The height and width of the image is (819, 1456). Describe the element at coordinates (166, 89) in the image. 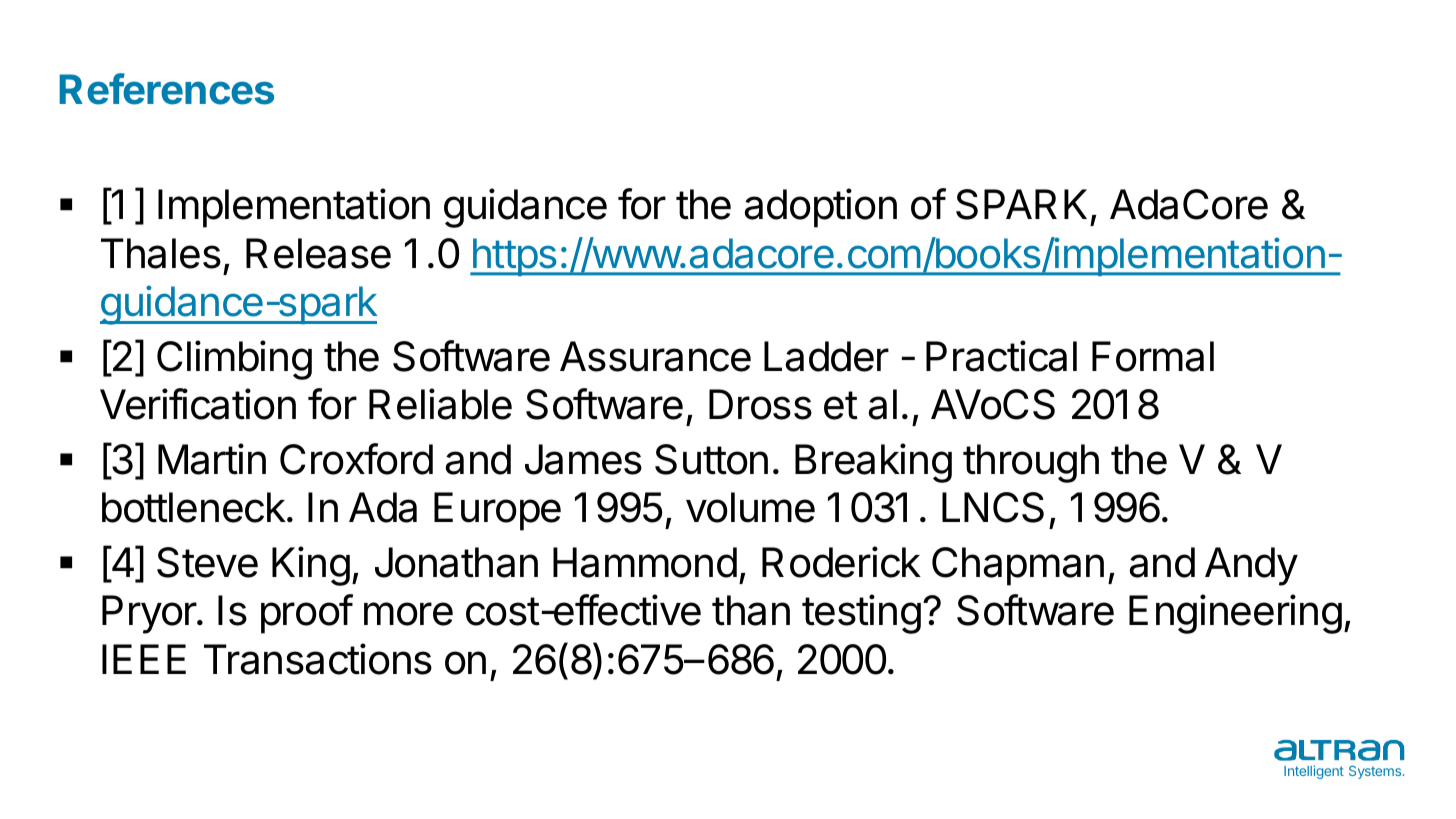

I see `References` at that location.
